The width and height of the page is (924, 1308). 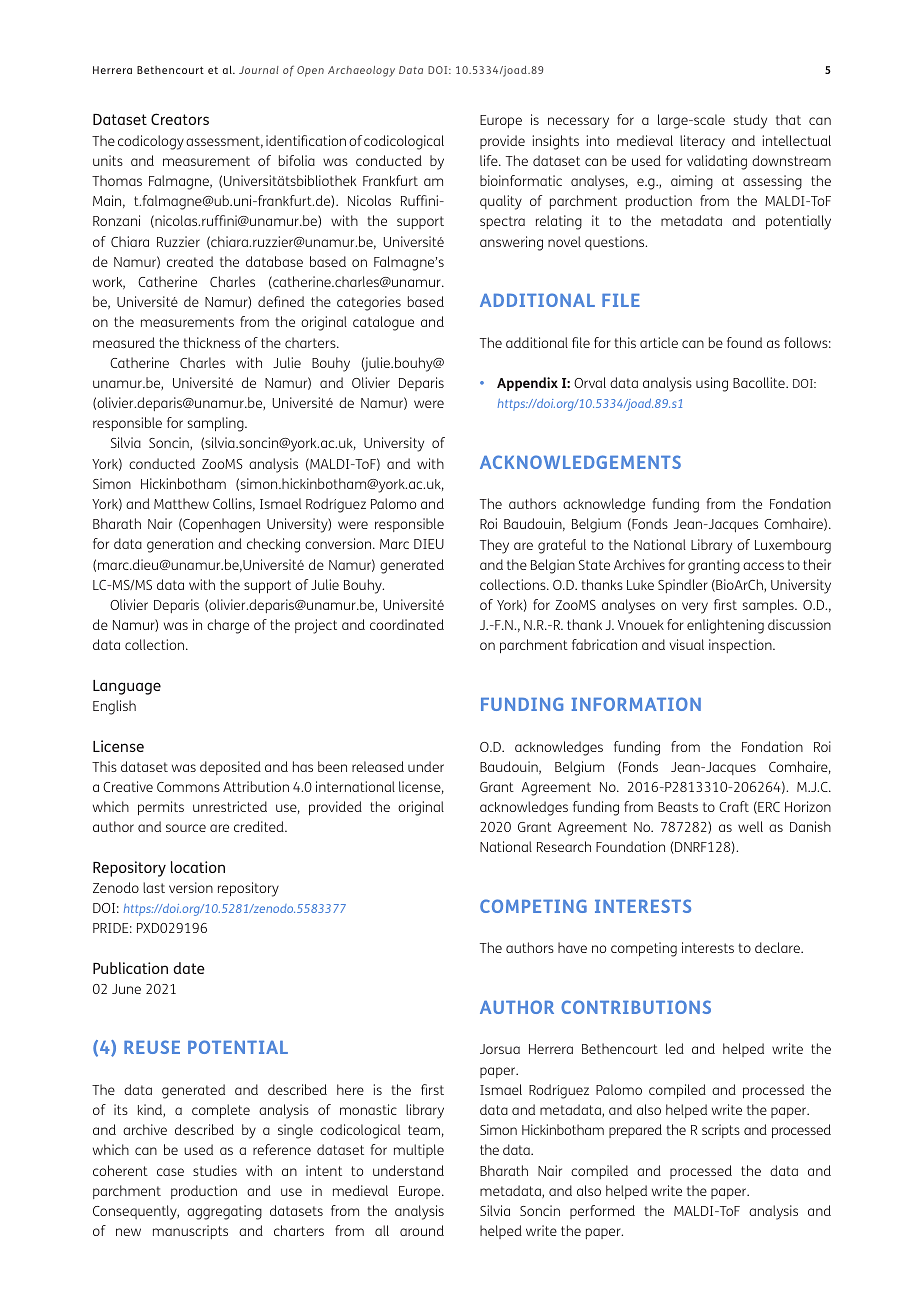 I want to click on Research, so click(x=564, y=846).
